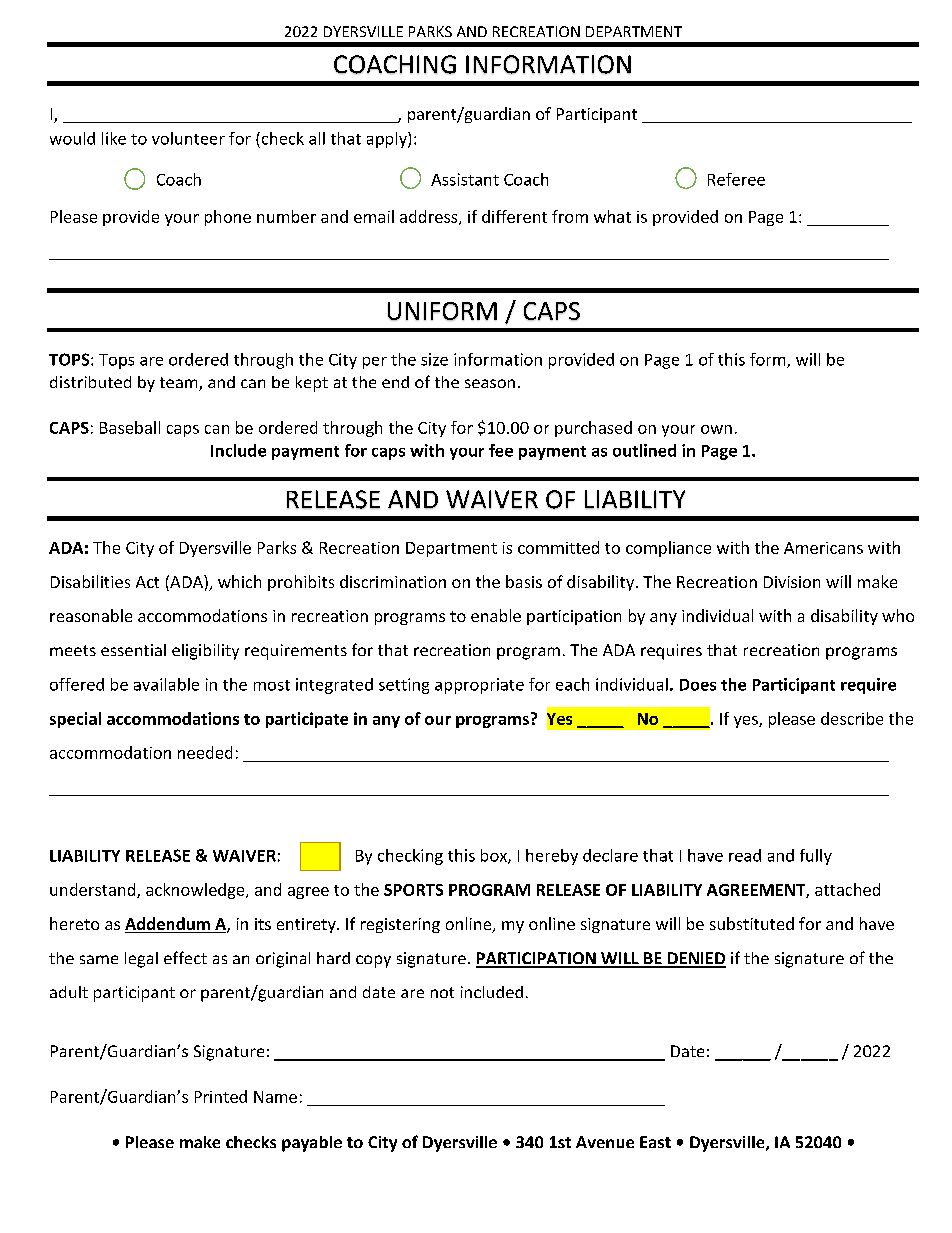  What do you see at coordinates (792, 582) in the screenshot?
I see `Division` at bounding box center [792, 582].
